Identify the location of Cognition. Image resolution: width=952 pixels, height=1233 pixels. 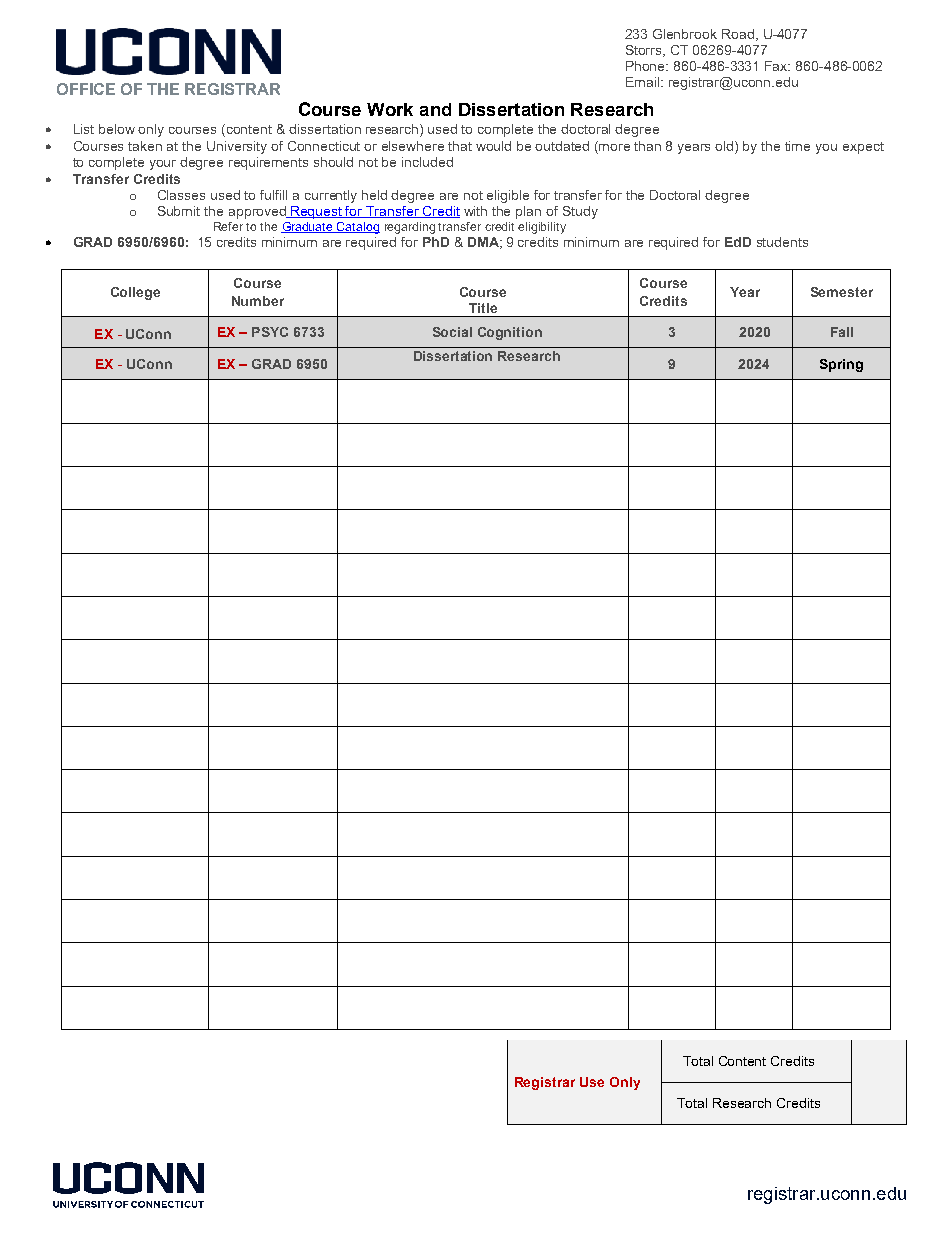
(510, 333).
